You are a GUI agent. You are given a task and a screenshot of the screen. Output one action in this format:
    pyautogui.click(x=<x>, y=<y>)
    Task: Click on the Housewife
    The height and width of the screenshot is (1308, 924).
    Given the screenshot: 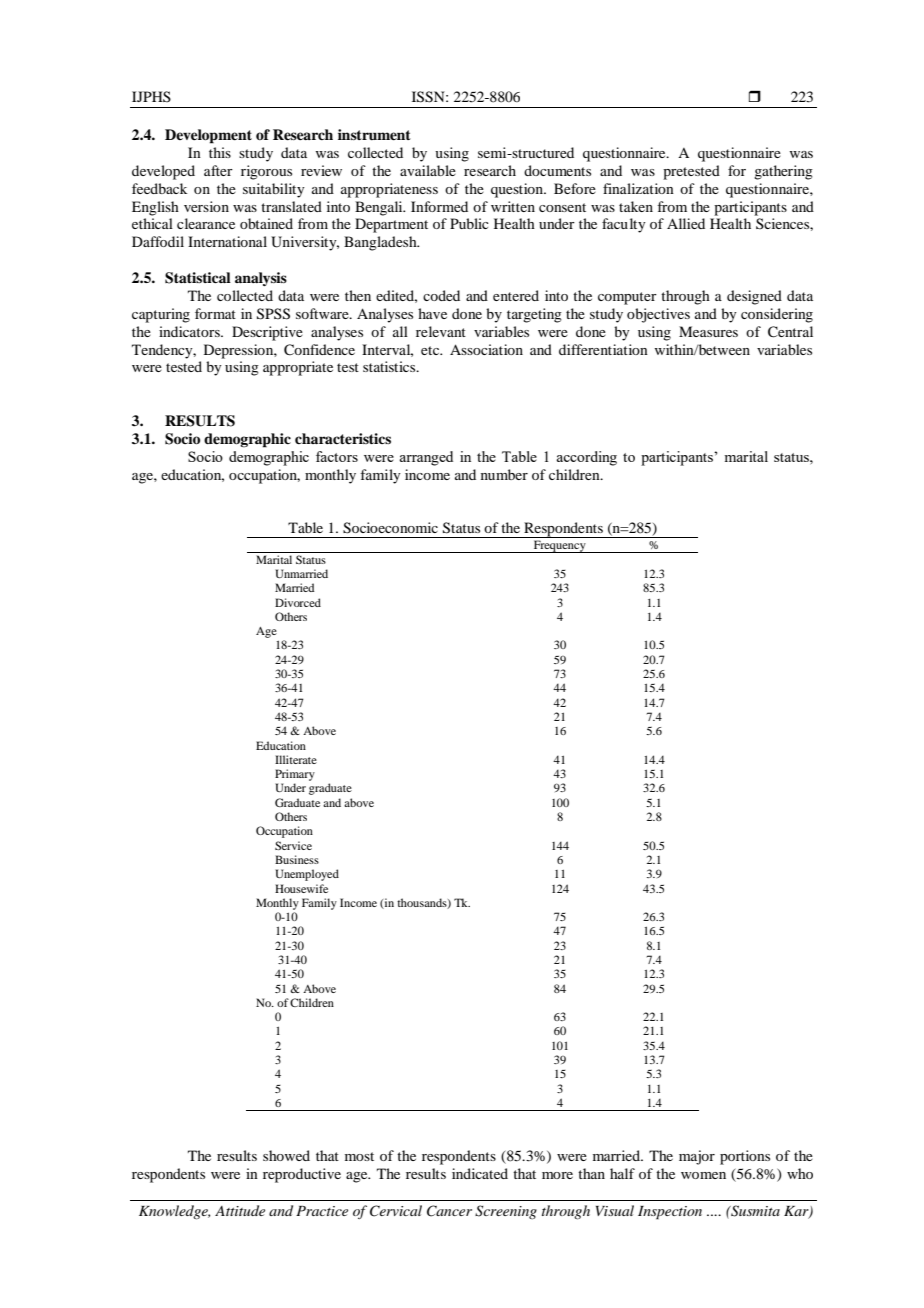 What is the action you would take?
    pyautogui.click(x=301, y=888)
